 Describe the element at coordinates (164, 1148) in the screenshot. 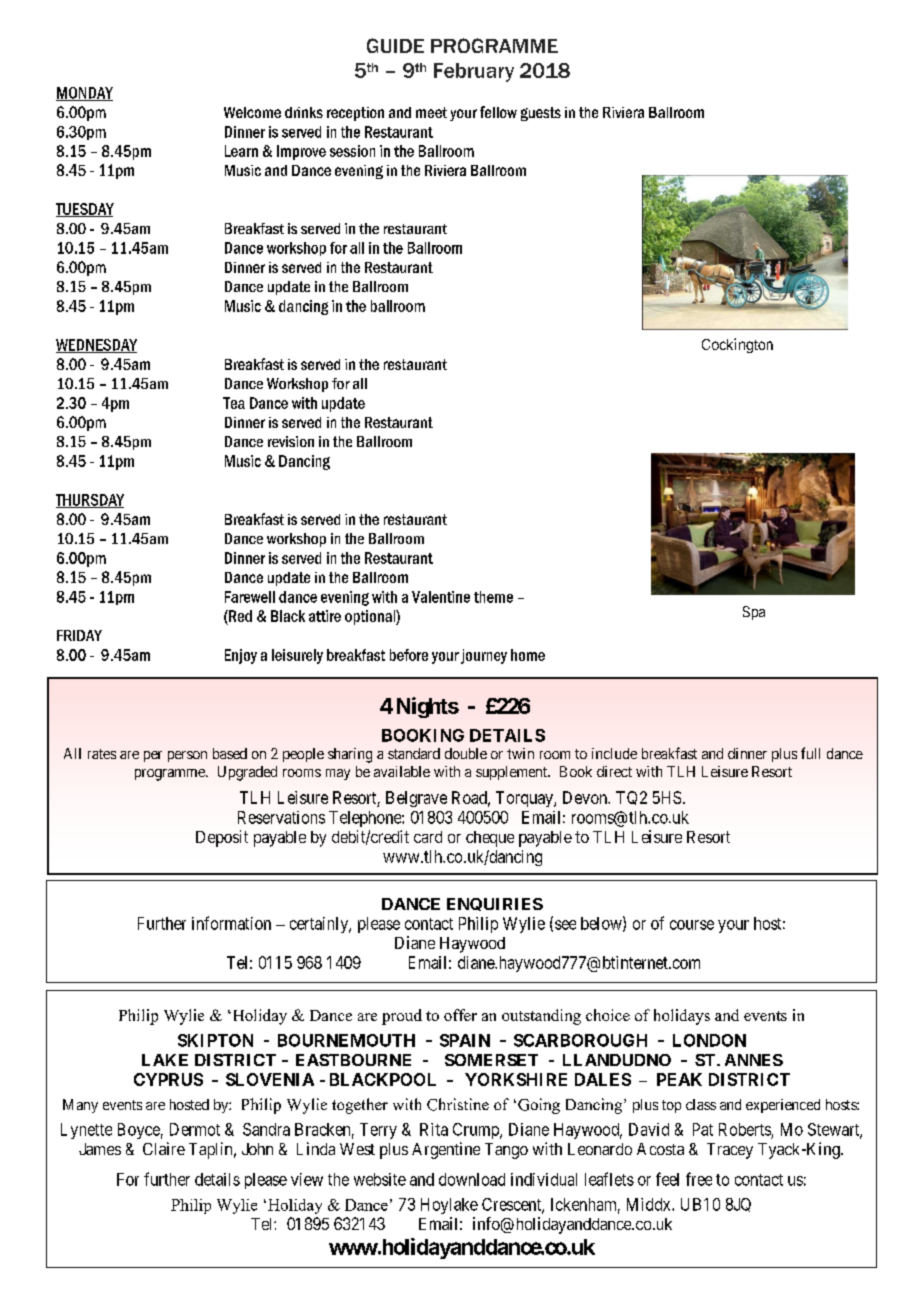

I see `Claire` at that location.
